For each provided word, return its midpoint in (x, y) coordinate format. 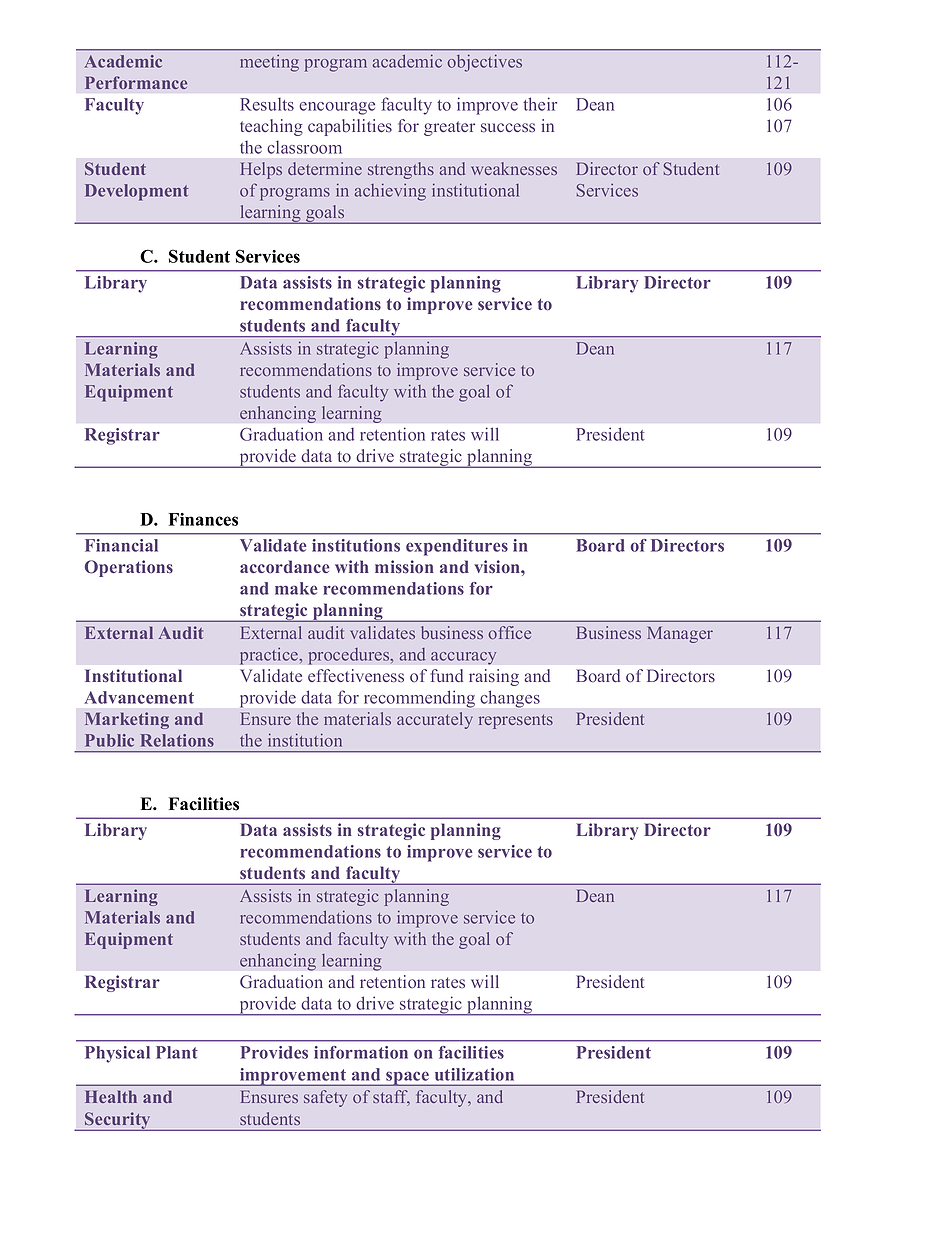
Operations (129, 568)
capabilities (350, 127)
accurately (435, 720)
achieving (390, 192)
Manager (680, 634)
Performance (136, 82)
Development (137, 192)
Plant (177, 1052)
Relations (177, 740)
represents (516, 721)
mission (404, 567)
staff (391, 1098)
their (540, 104)
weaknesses (514, 168)
